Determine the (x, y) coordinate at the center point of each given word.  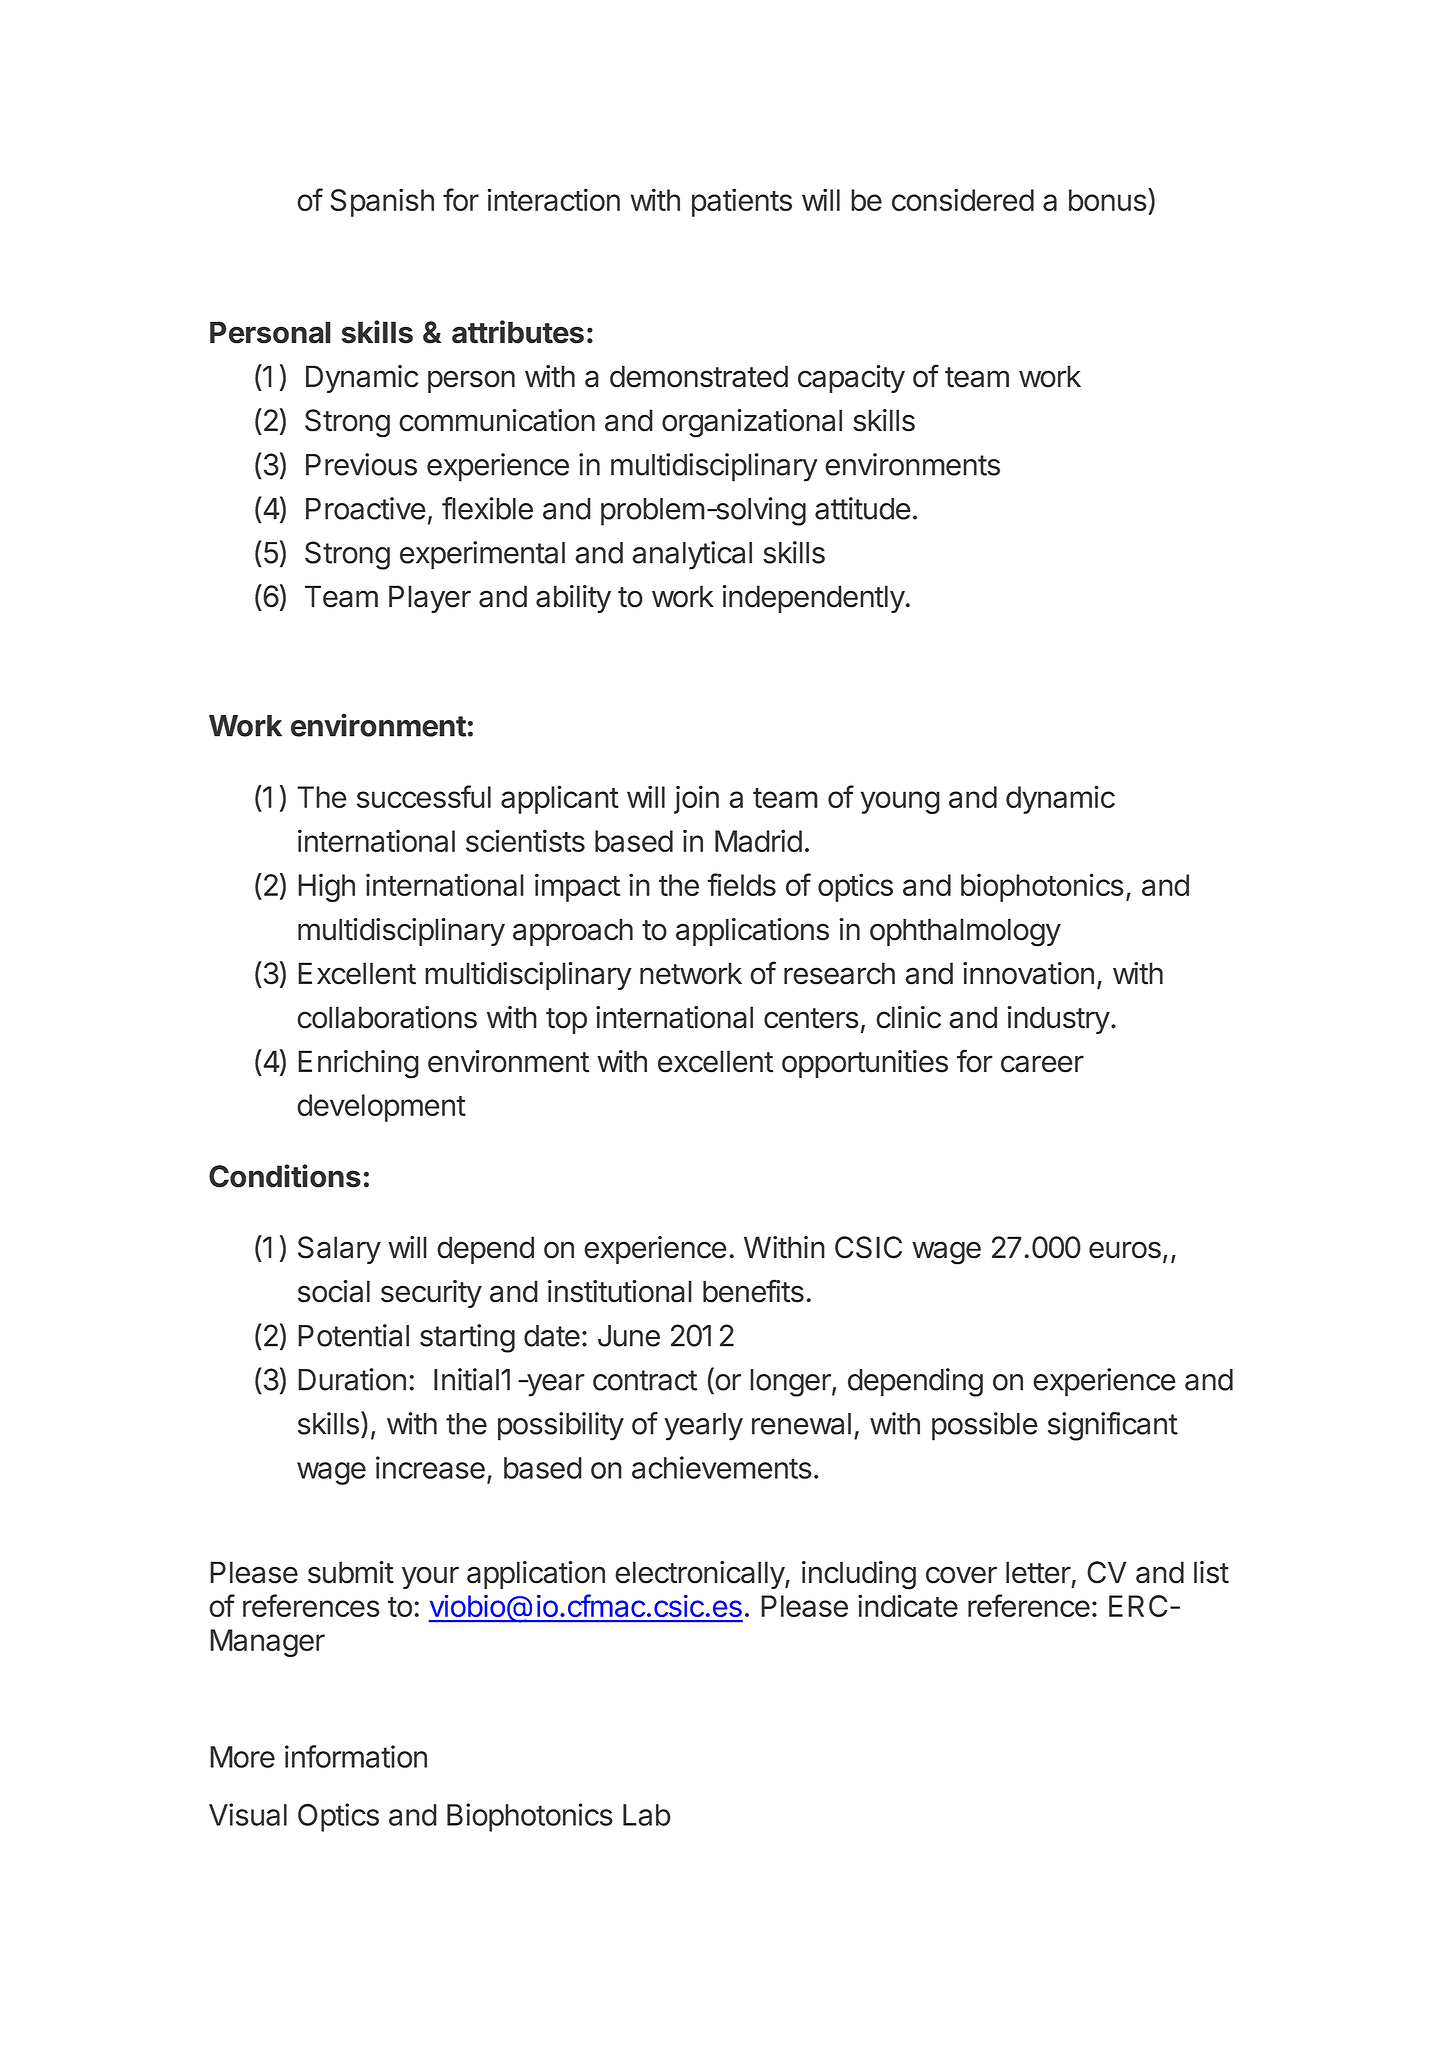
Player (430, 599)
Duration (352, 1379)
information (356, 1756)
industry (1058, 1020)
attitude (863, 508)
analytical (692, 555)
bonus (1108, 200)
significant (1113, 1426)
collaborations (387, 1017)
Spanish (382, 202)
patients (742, 202)
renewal (801, 1424)
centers (811, 1018)
